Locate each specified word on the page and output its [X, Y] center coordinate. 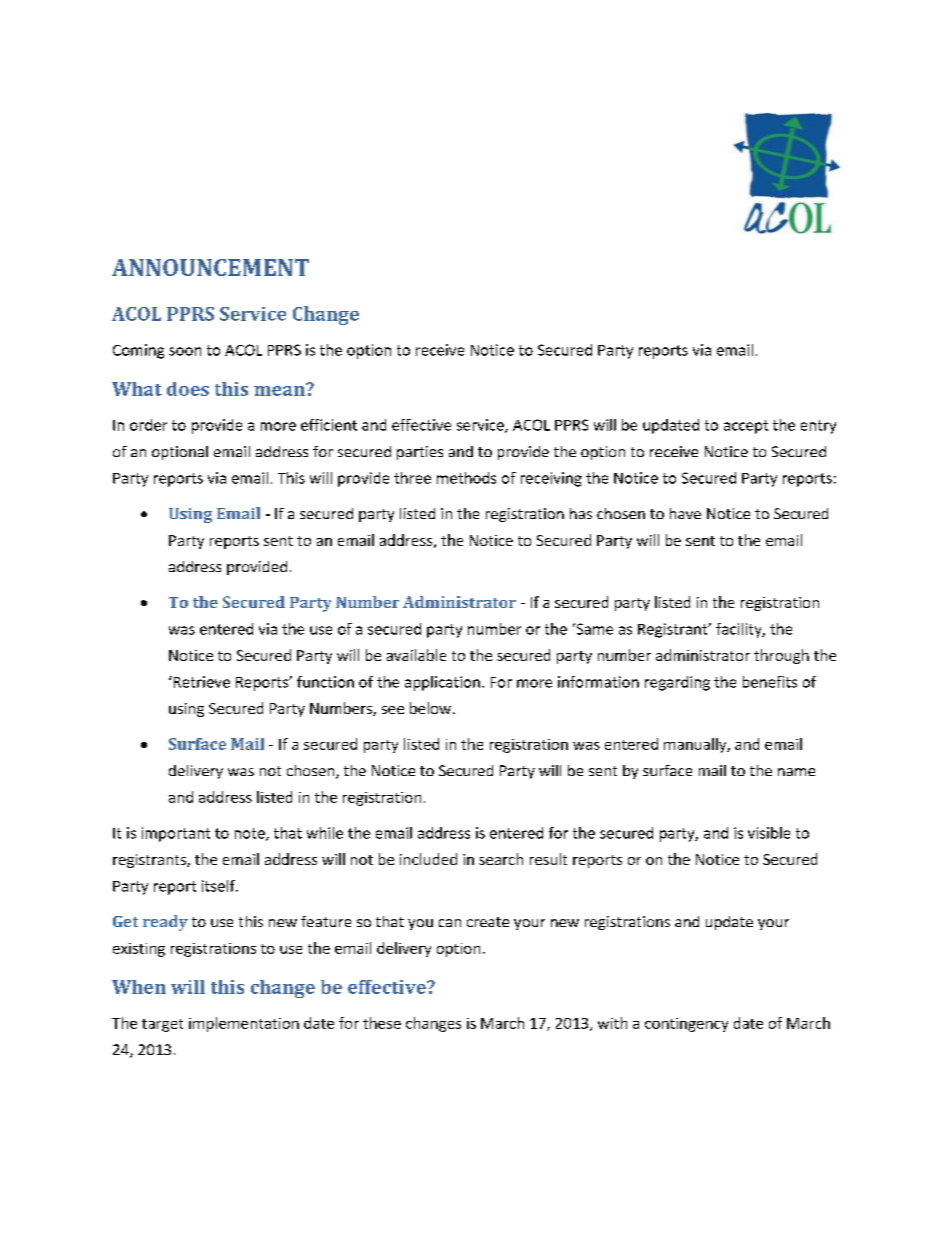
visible [769, 833]
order [148, 425]
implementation [244, 1024]
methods [466, 478]
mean [280, 389]
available [416, 655]
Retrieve [200, 682]
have [685, 513]
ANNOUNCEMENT [210, 267]
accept [746, 427]
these [382, 1023]
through [781, 656]
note [251, 834]
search [501, 859]
